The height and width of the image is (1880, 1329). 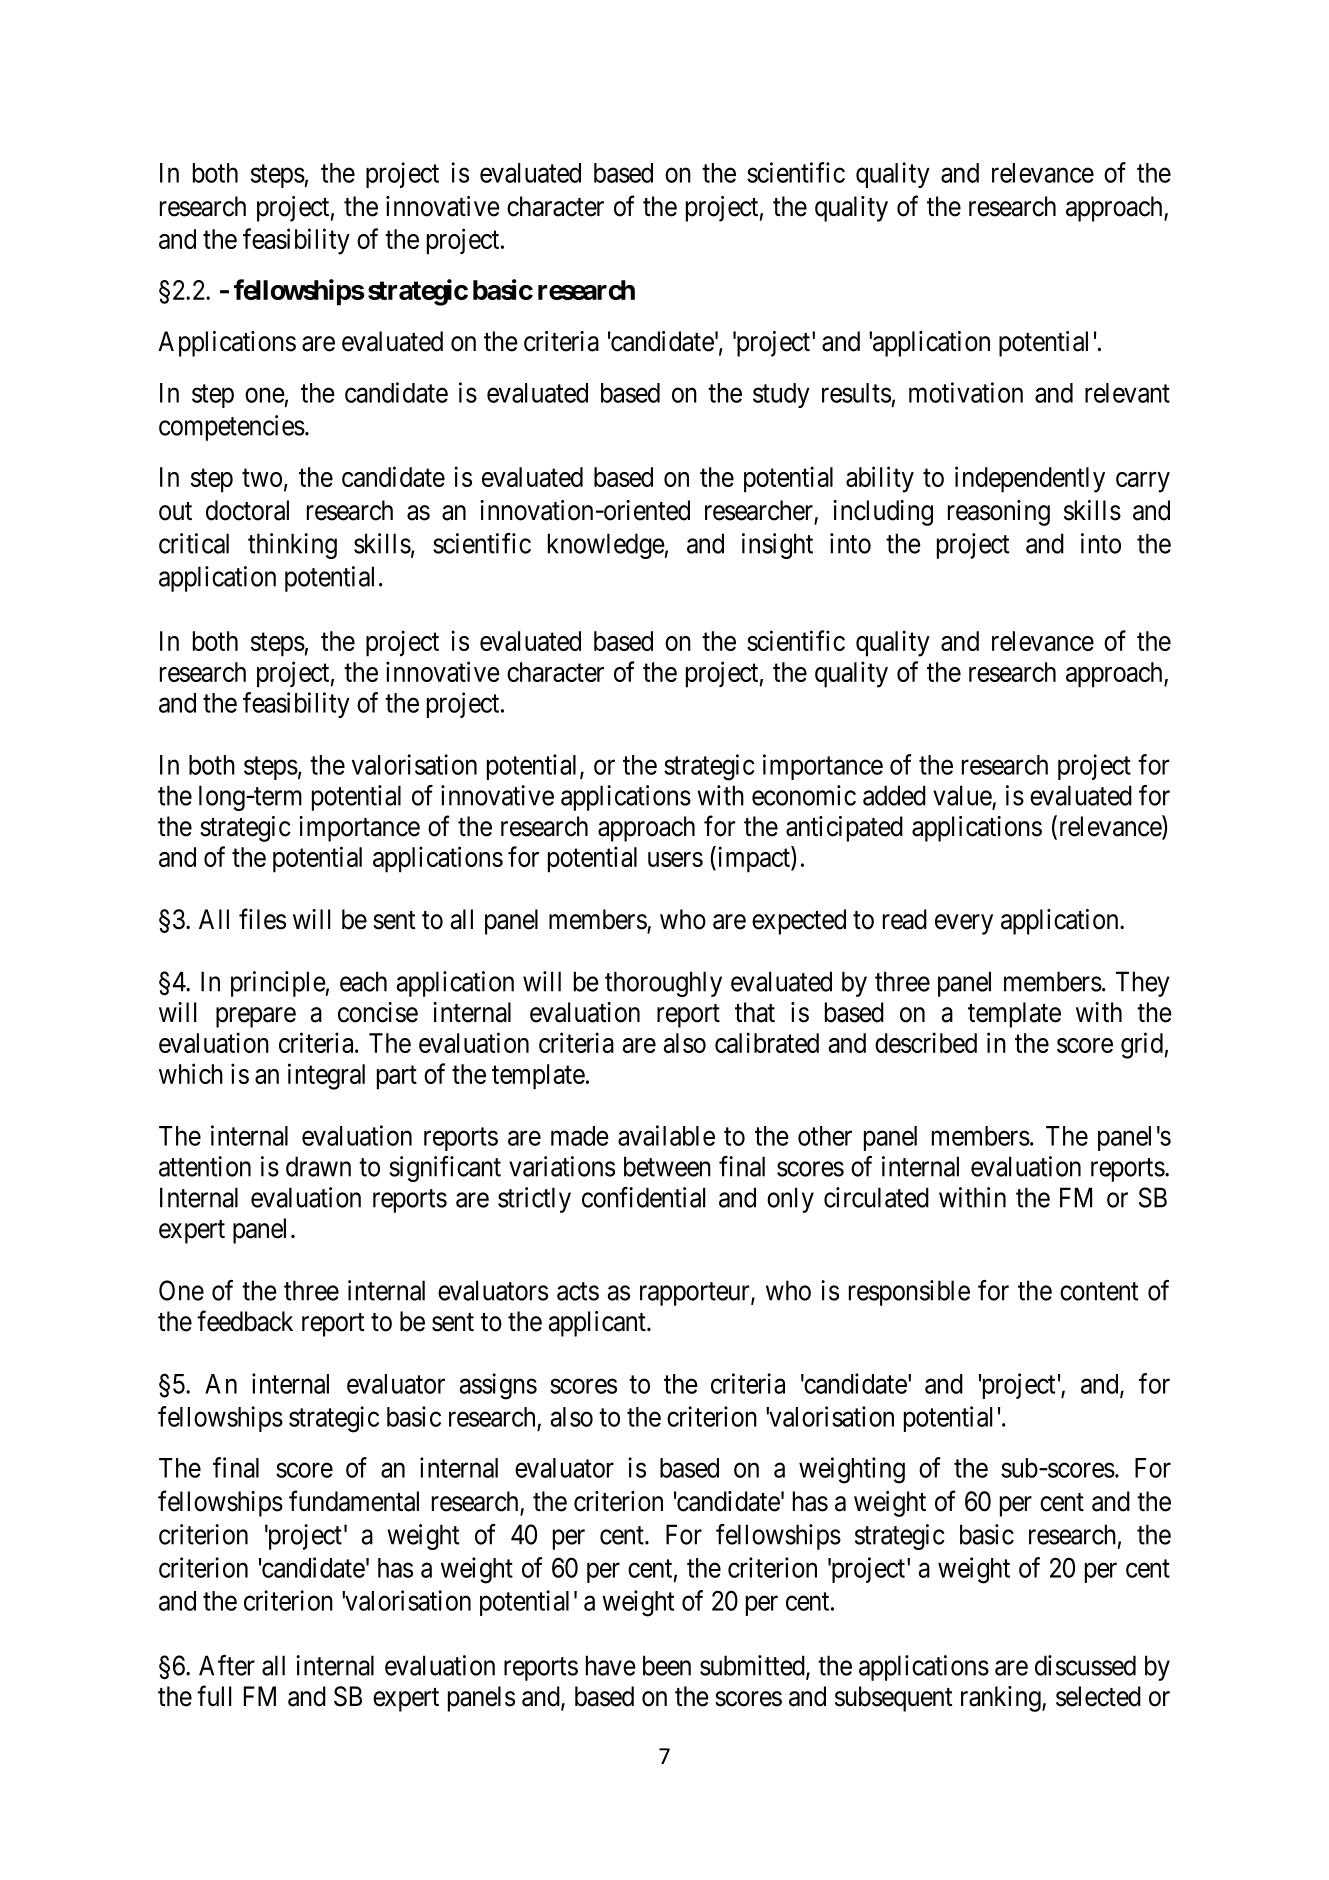 I want to click on independently, so click(x=1030, y=479).
